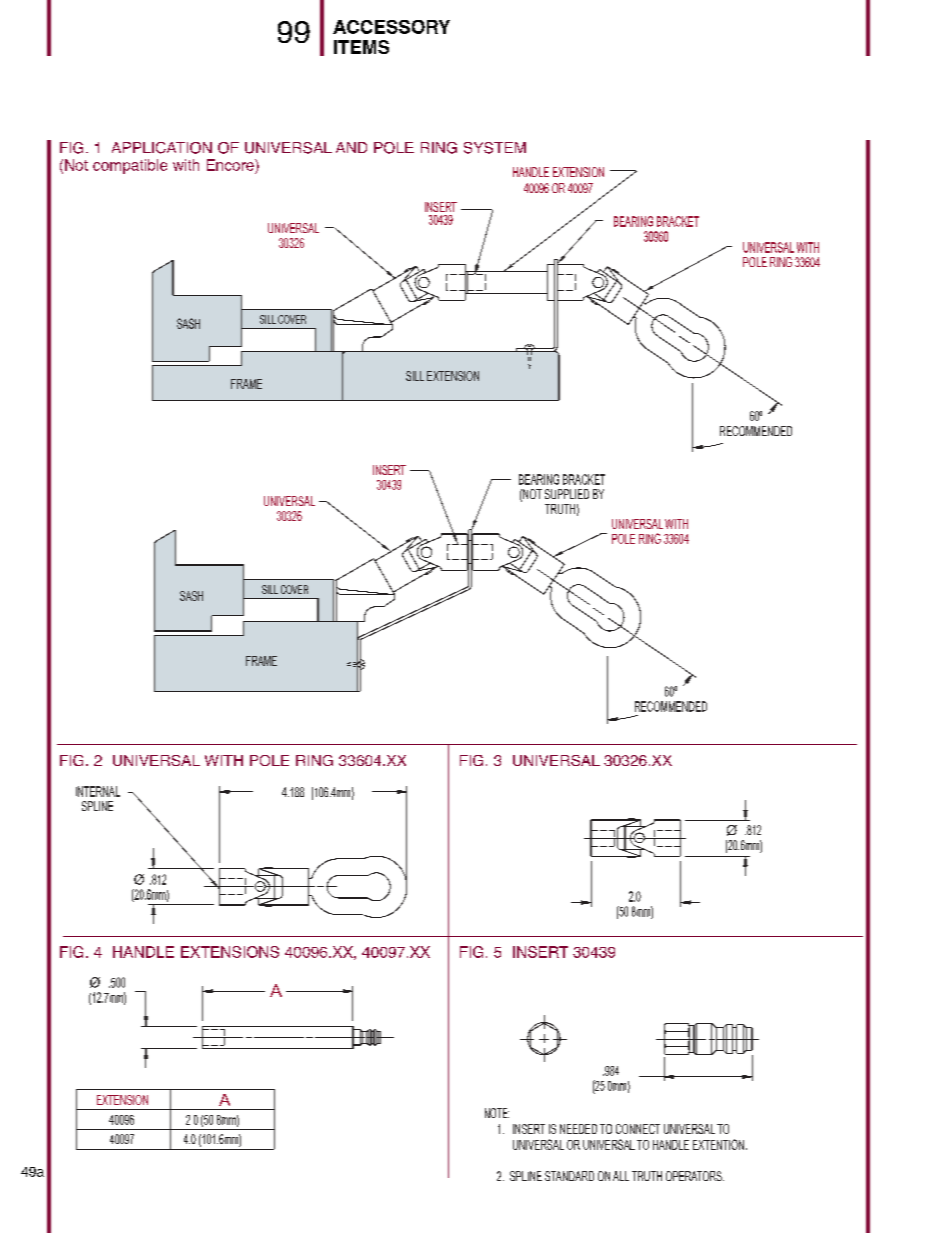  What do you see at coordinates (497, 1113) in the screenshot?
I see `NOTE` at bounding box center [497, 1113].
